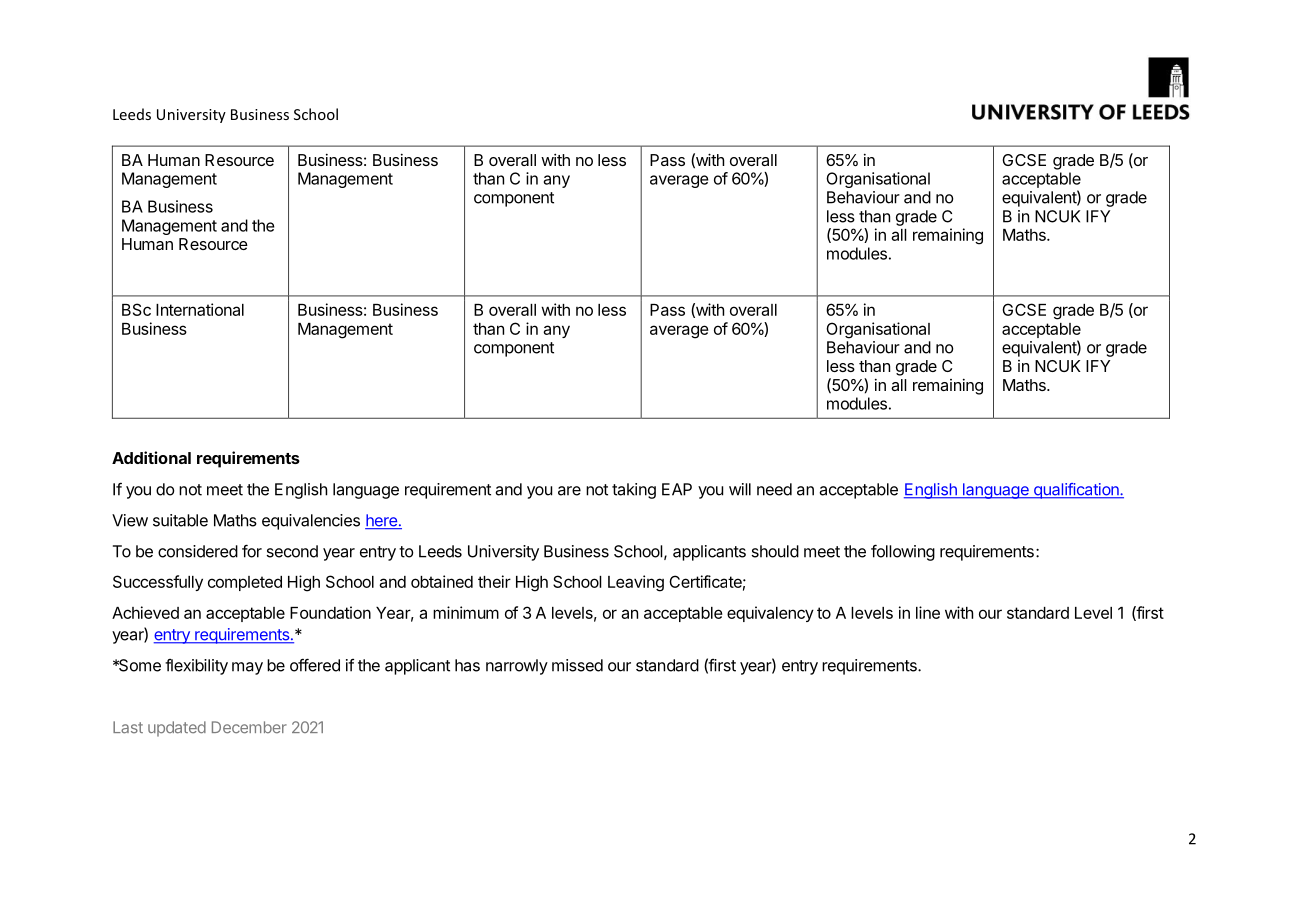 This screenshot has width=1308, height=924. Describe the element at coordinates (774, 489) in the screenshot. I see `need` at that location.
